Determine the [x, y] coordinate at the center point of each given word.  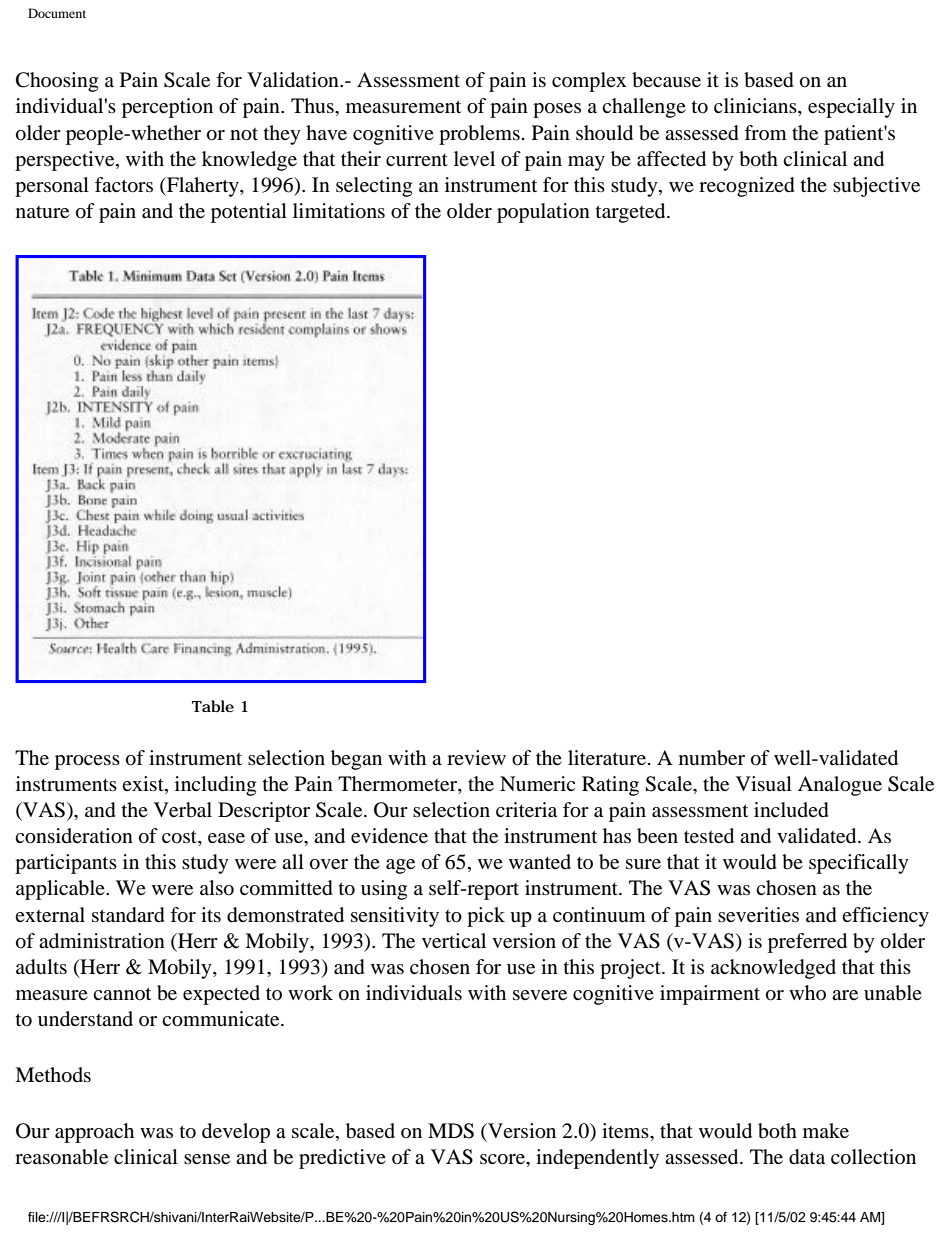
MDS [451, 1131]
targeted [632, 213]
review [476, 757]
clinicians [756, 107]
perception [167, 108]
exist [144, 785]
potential [249, 213]
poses [557, 110]
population [543, 213]
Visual [764, 784]
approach [94, 1133]
